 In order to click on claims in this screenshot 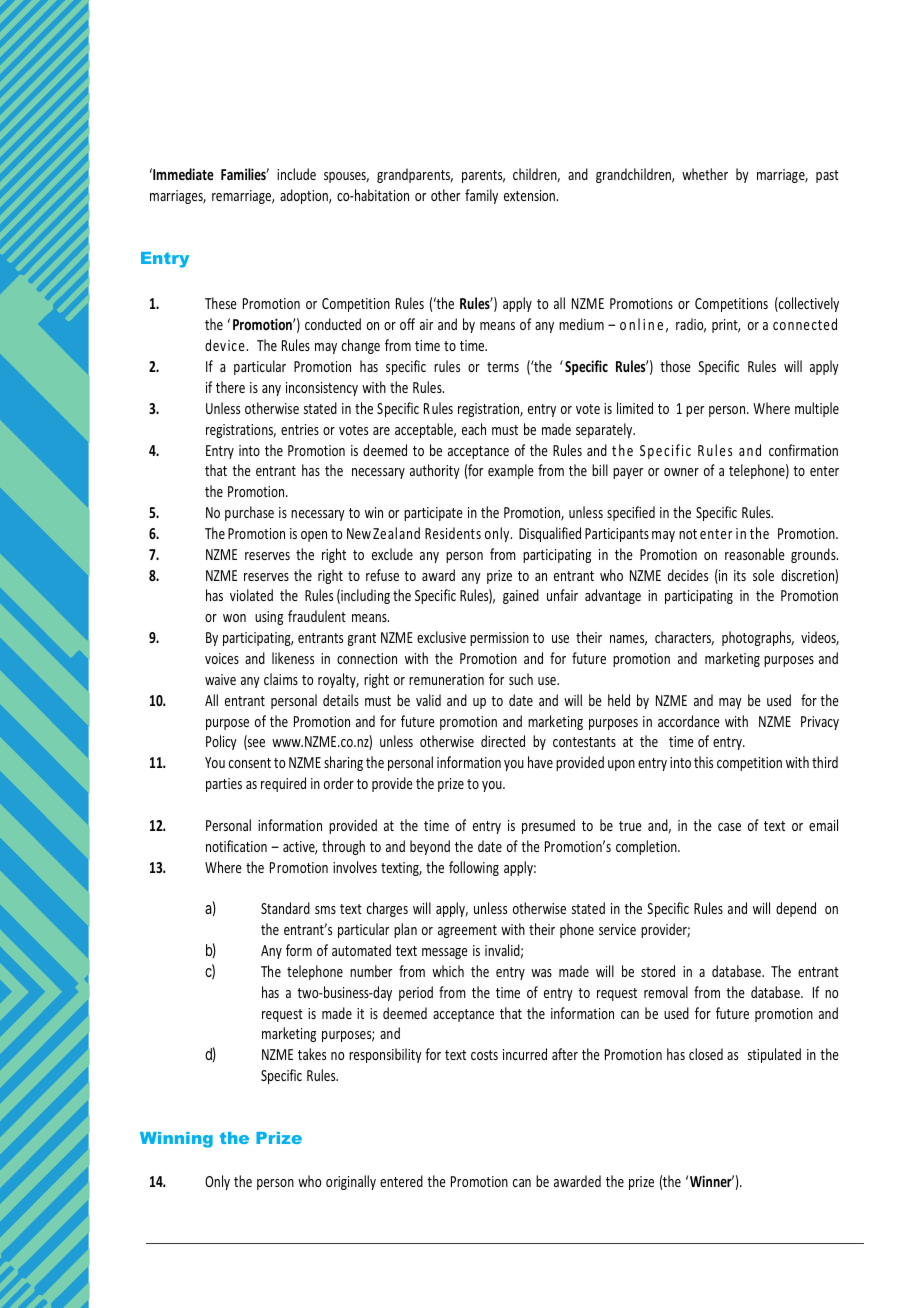, I will do `click(281, 679)`.
